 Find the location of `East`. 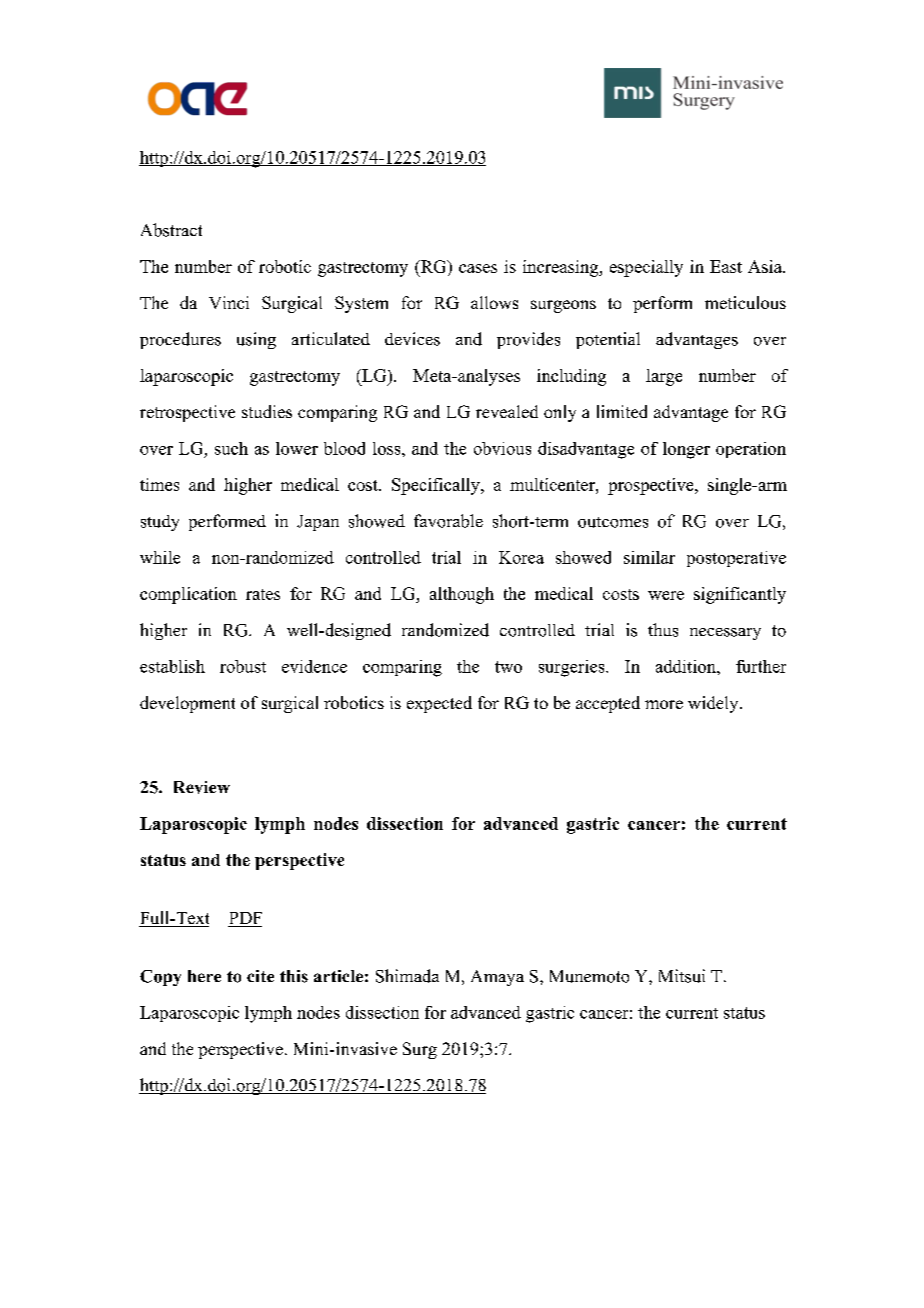

East is located at coordinates (726, 266).
